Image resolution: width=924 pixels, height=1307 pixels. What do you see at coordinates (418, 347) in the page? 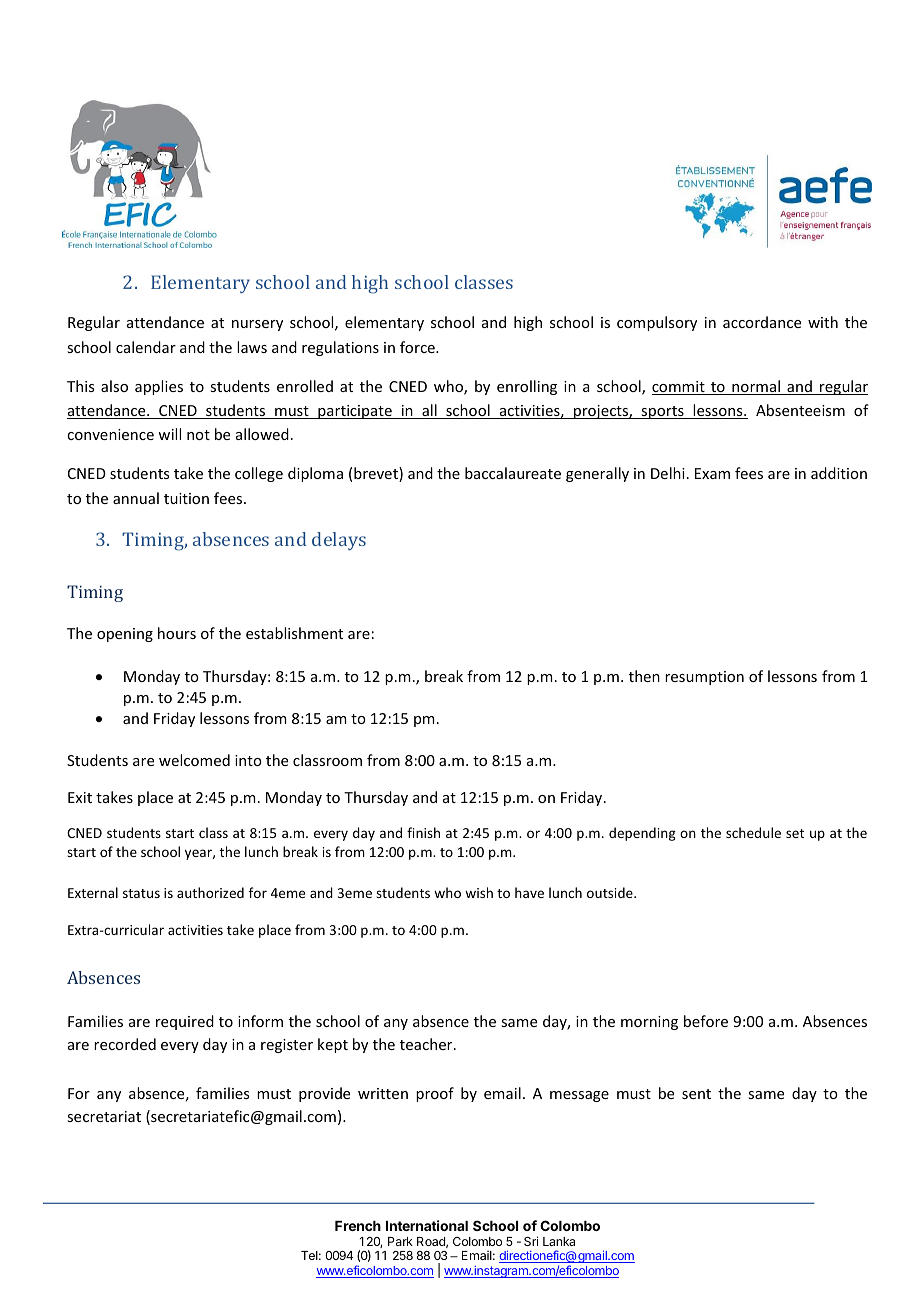
I see `force` at bounding box center [418, 347].
